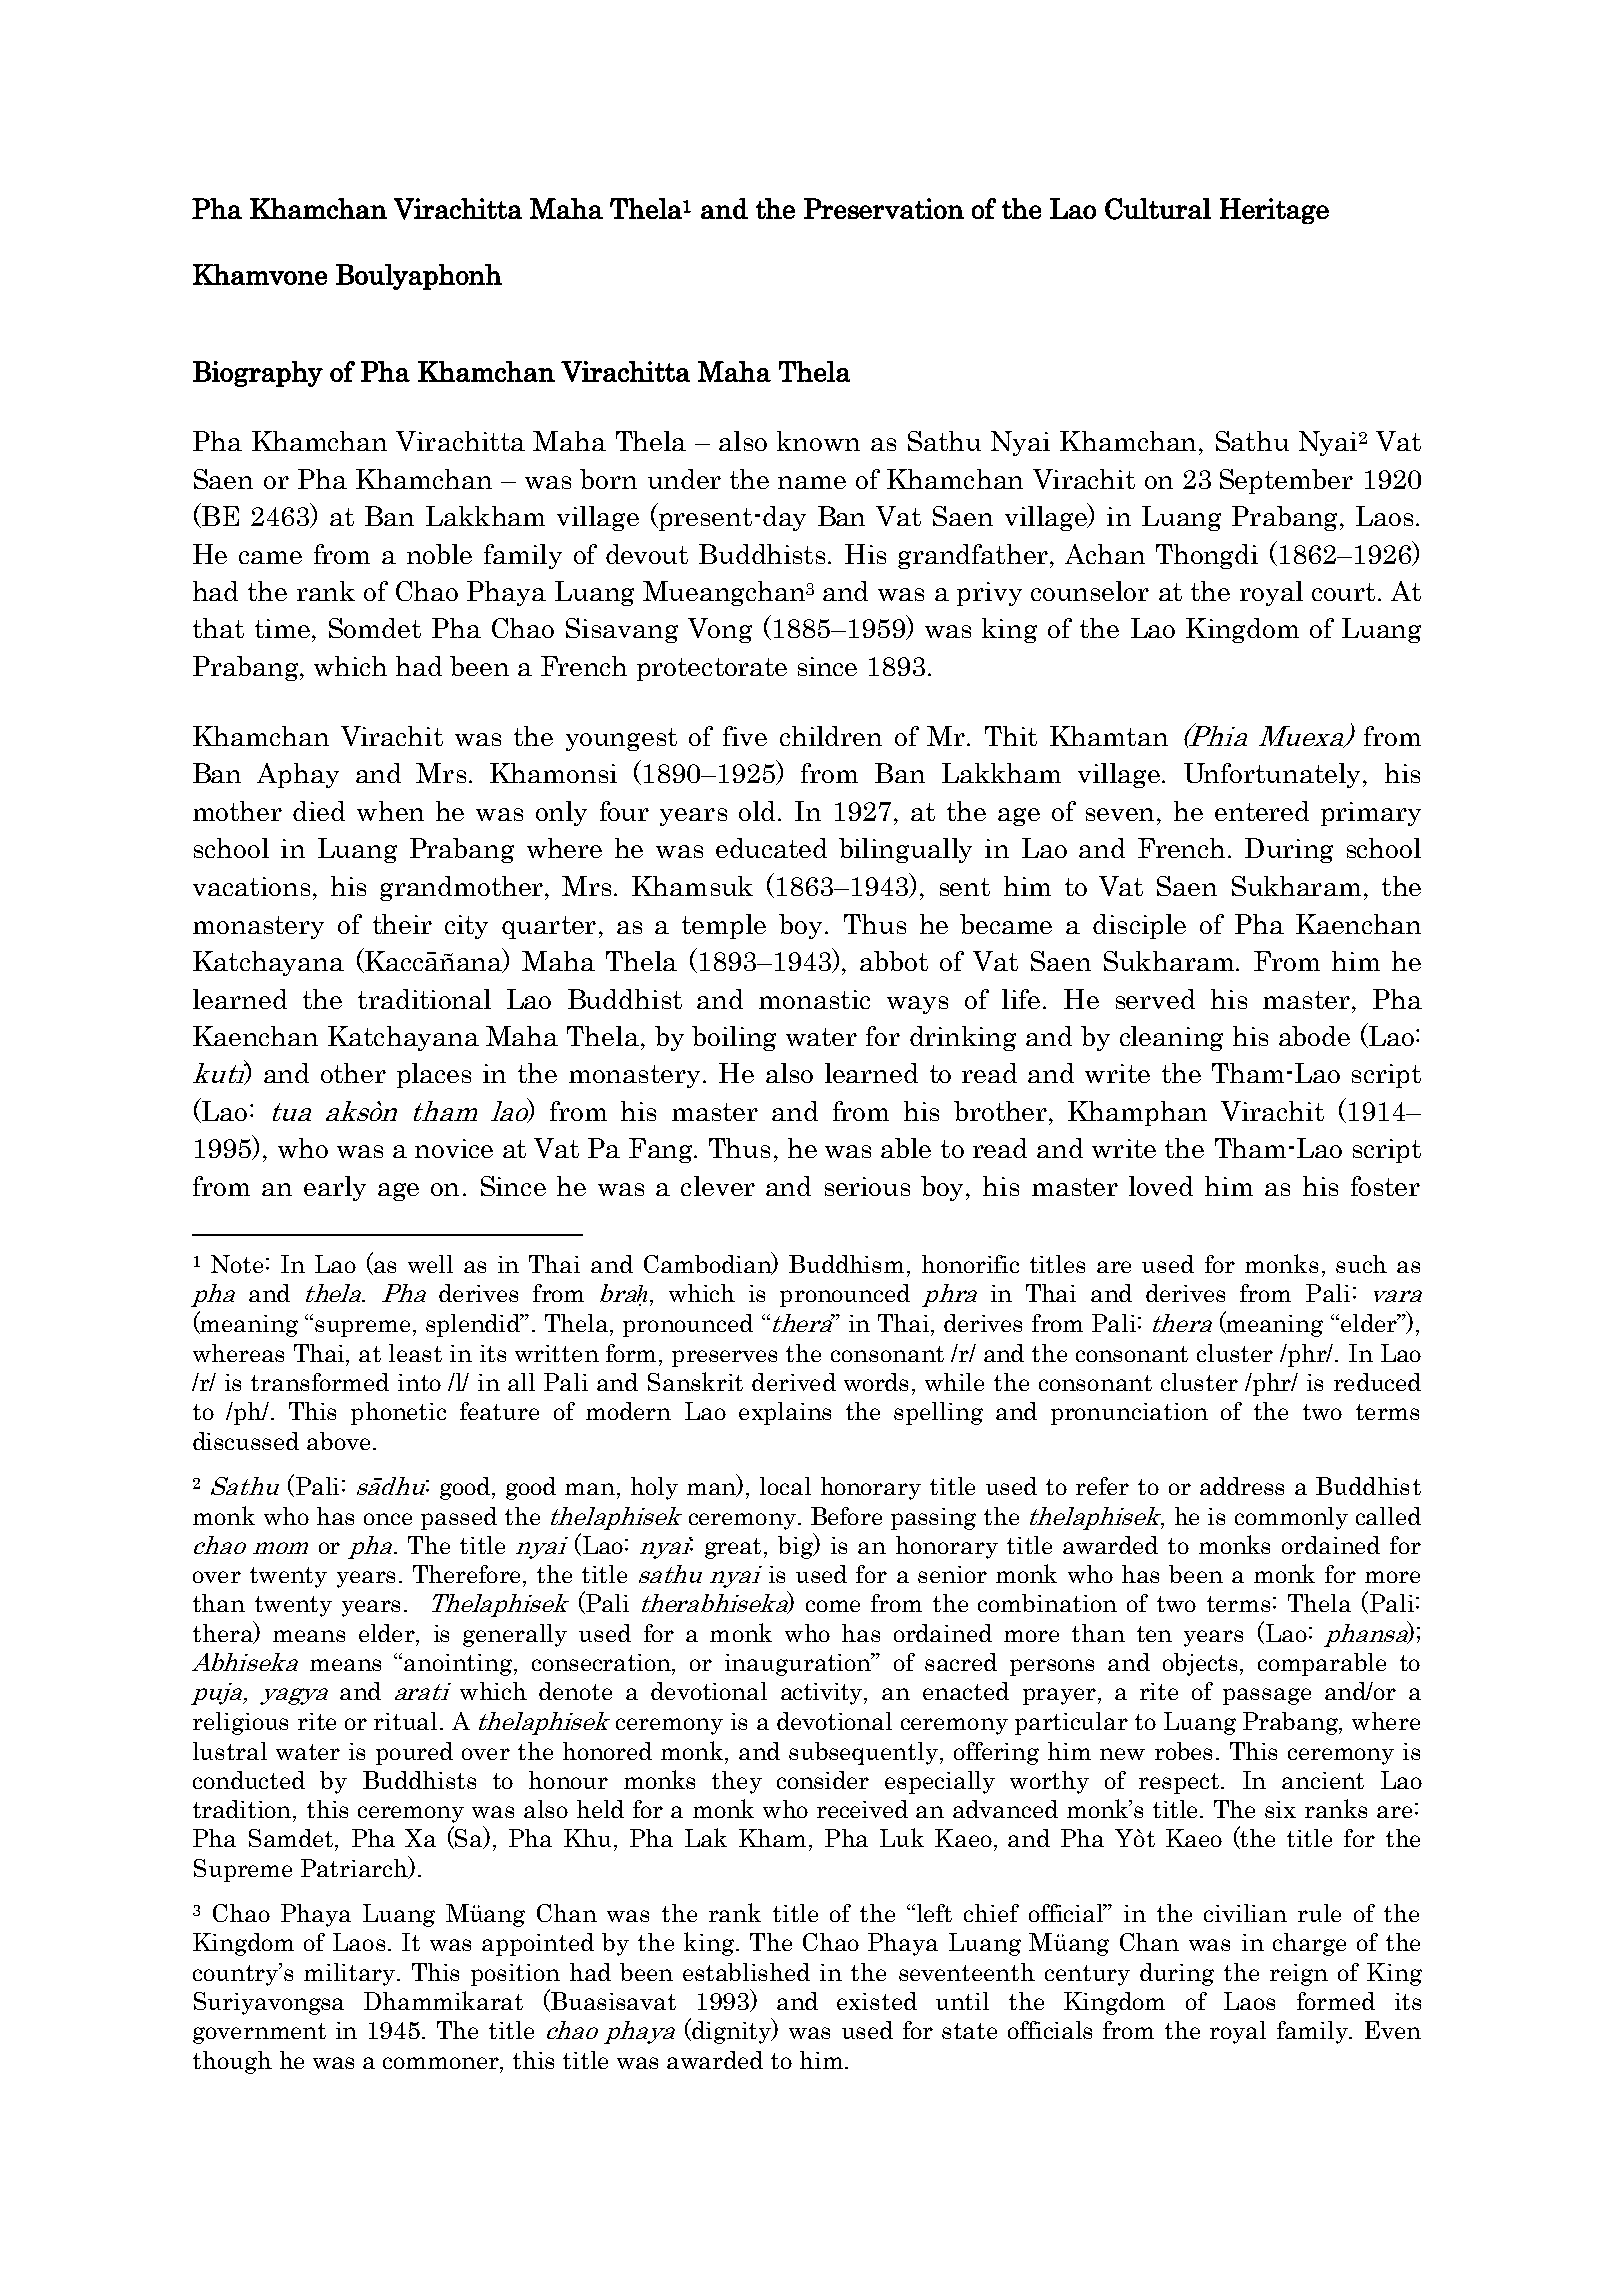 This screenshot has height=2282, width=1613. What do you see at coordinates (1262, 811) in the screenshot?
I see `entered` at bounding box center [1262, 811].
